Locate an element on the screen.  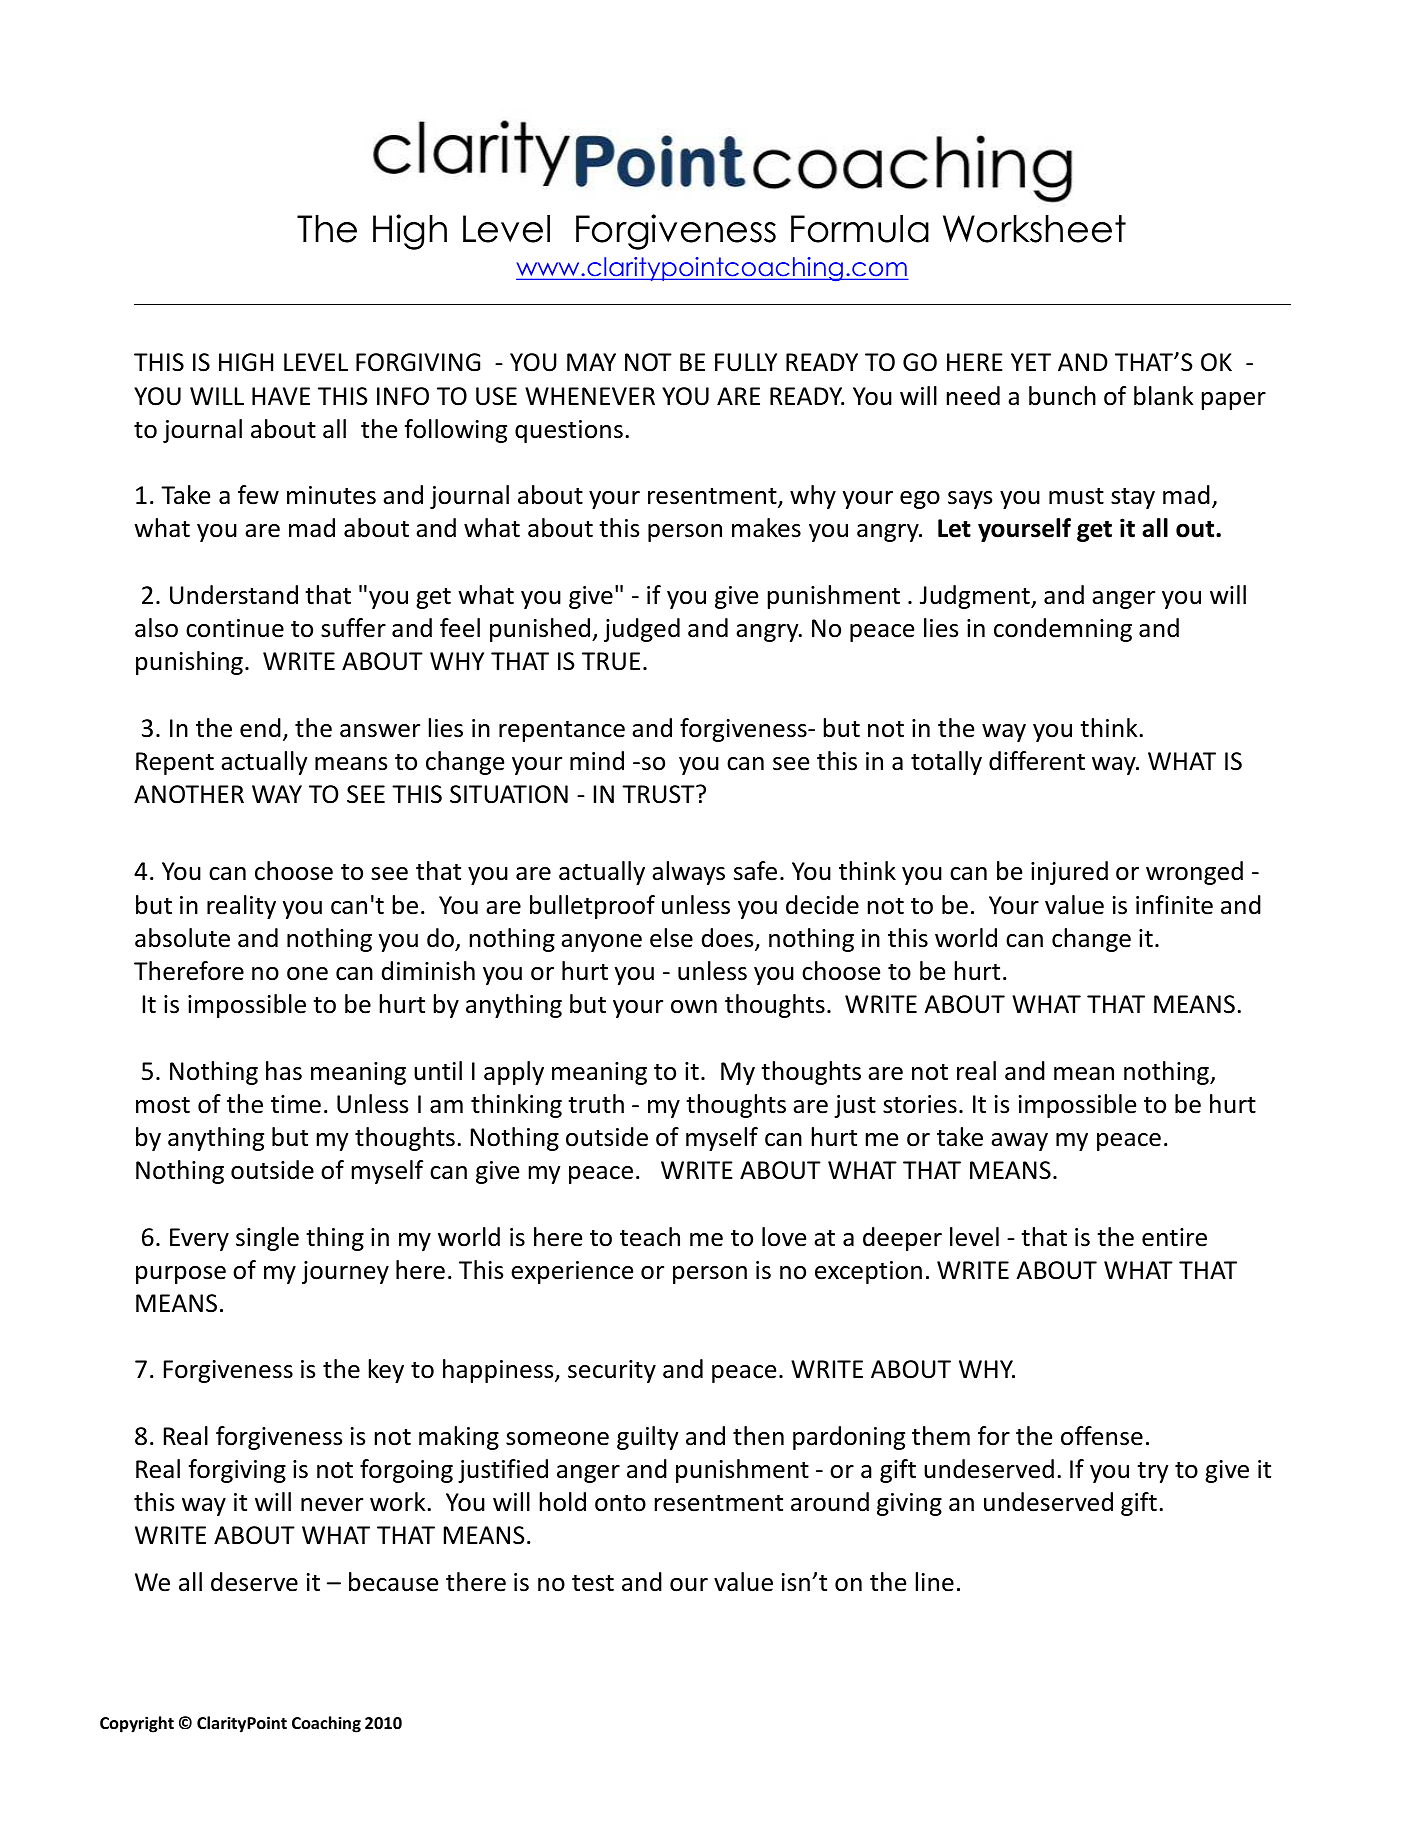
key is located at coordinates (386, 1371).
